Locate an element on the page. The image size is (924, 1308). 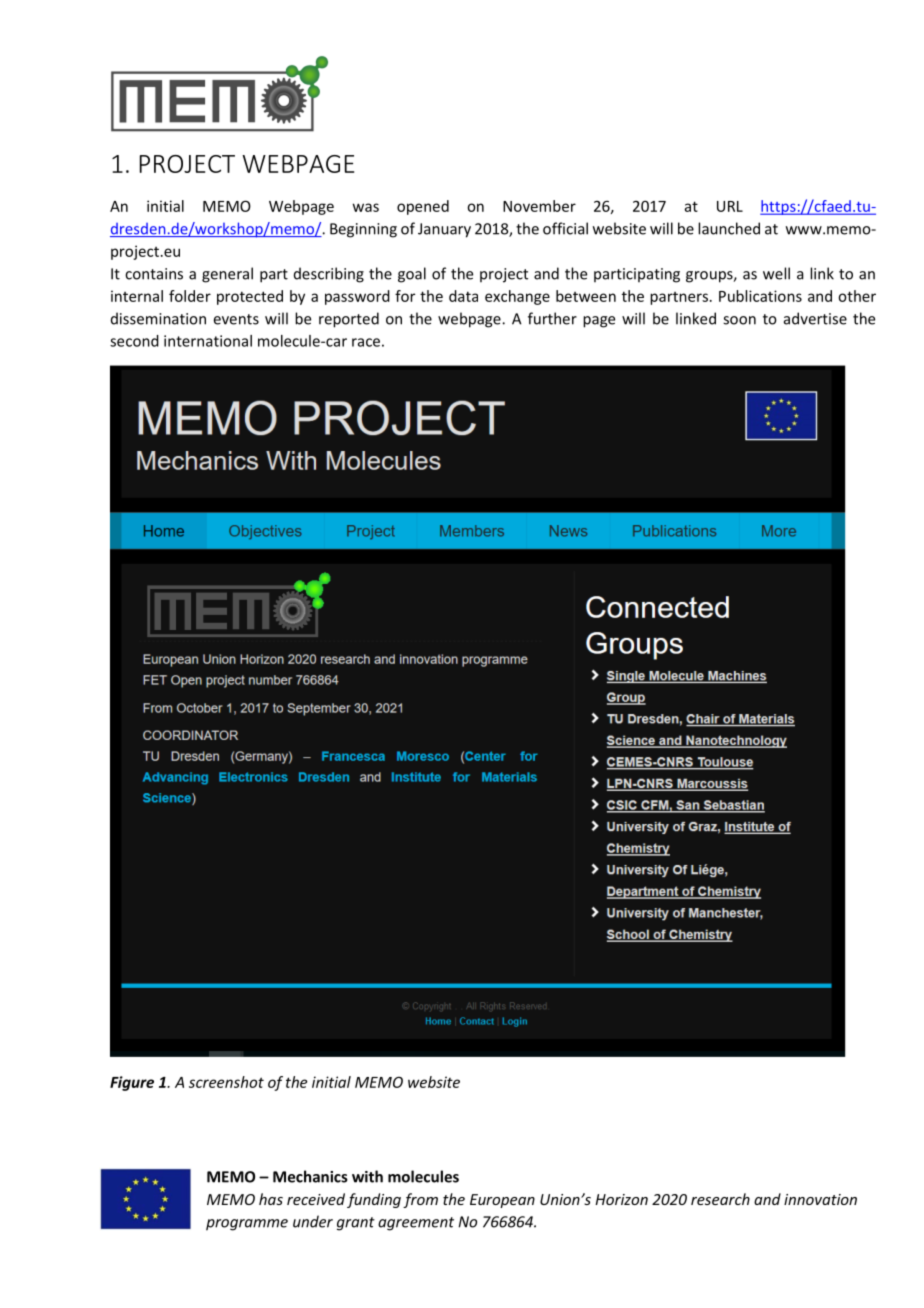
European is located at coordinates (502, 1201).
